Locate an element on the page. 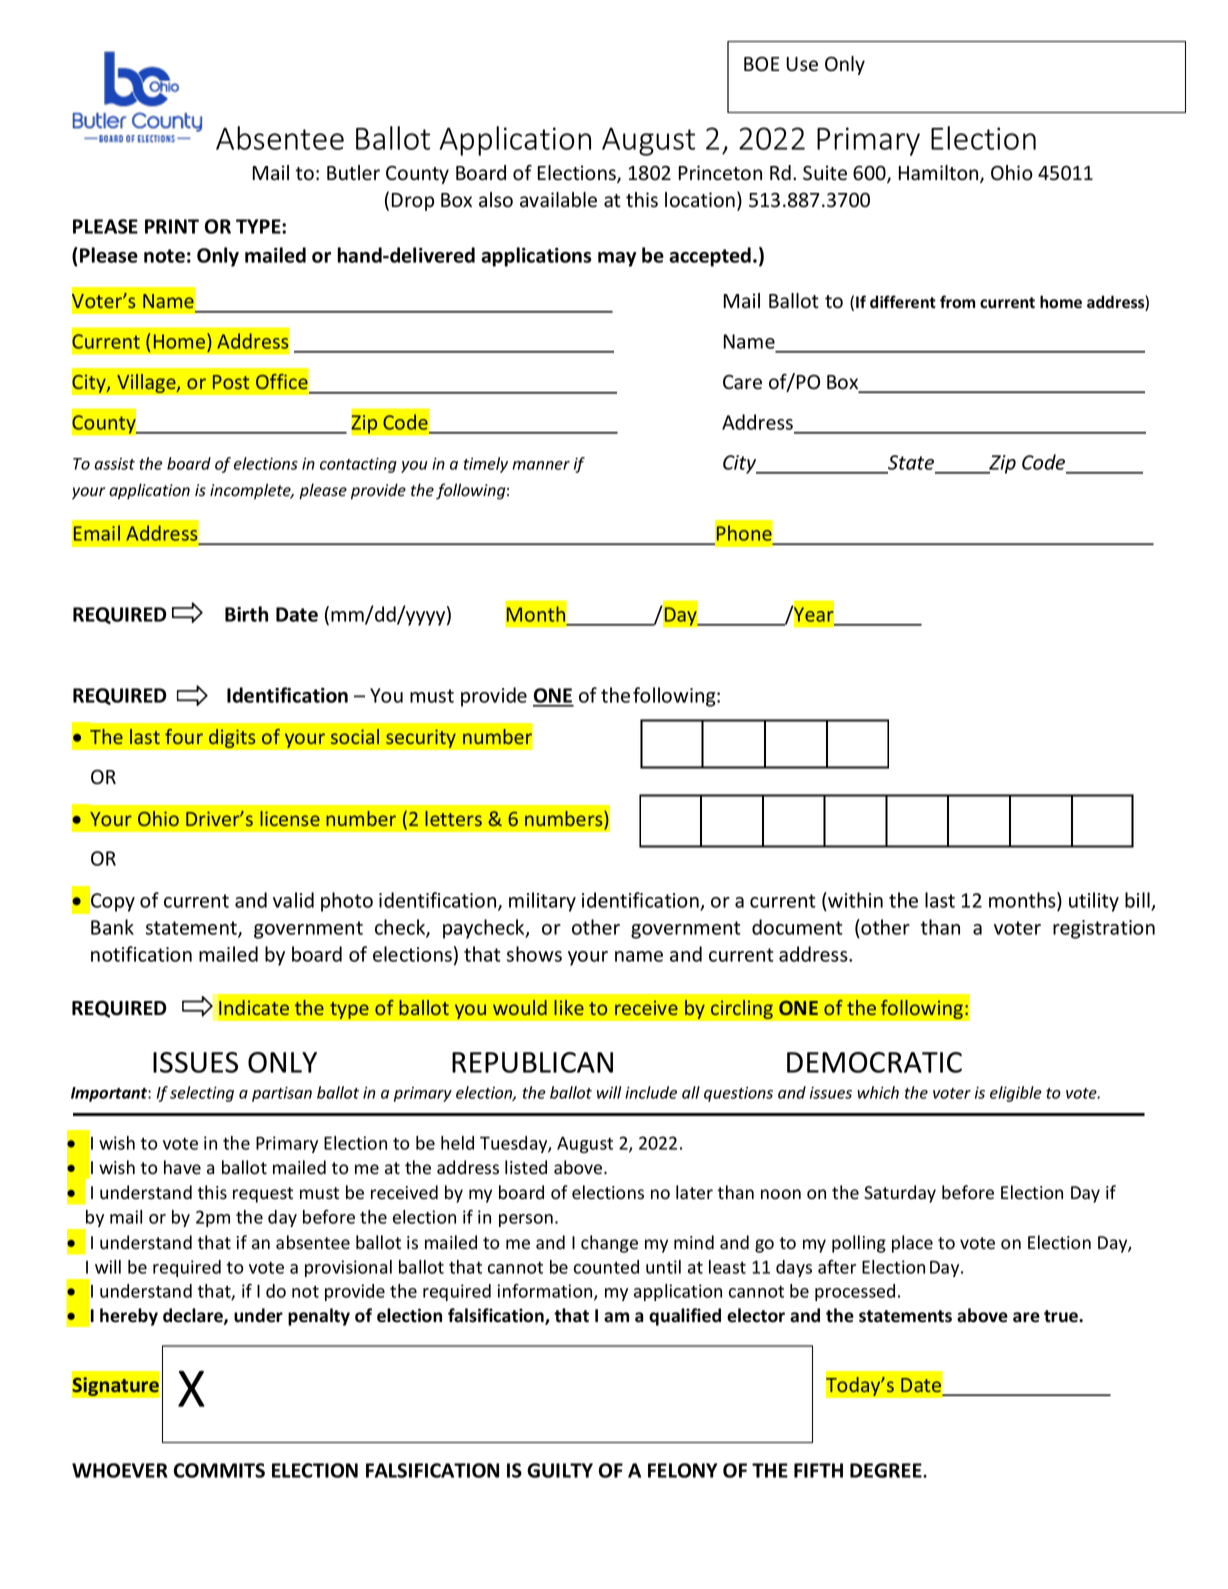 The width and height of the image is (1228, 1589). COMMITS is located at coordinates (219, 1470).
